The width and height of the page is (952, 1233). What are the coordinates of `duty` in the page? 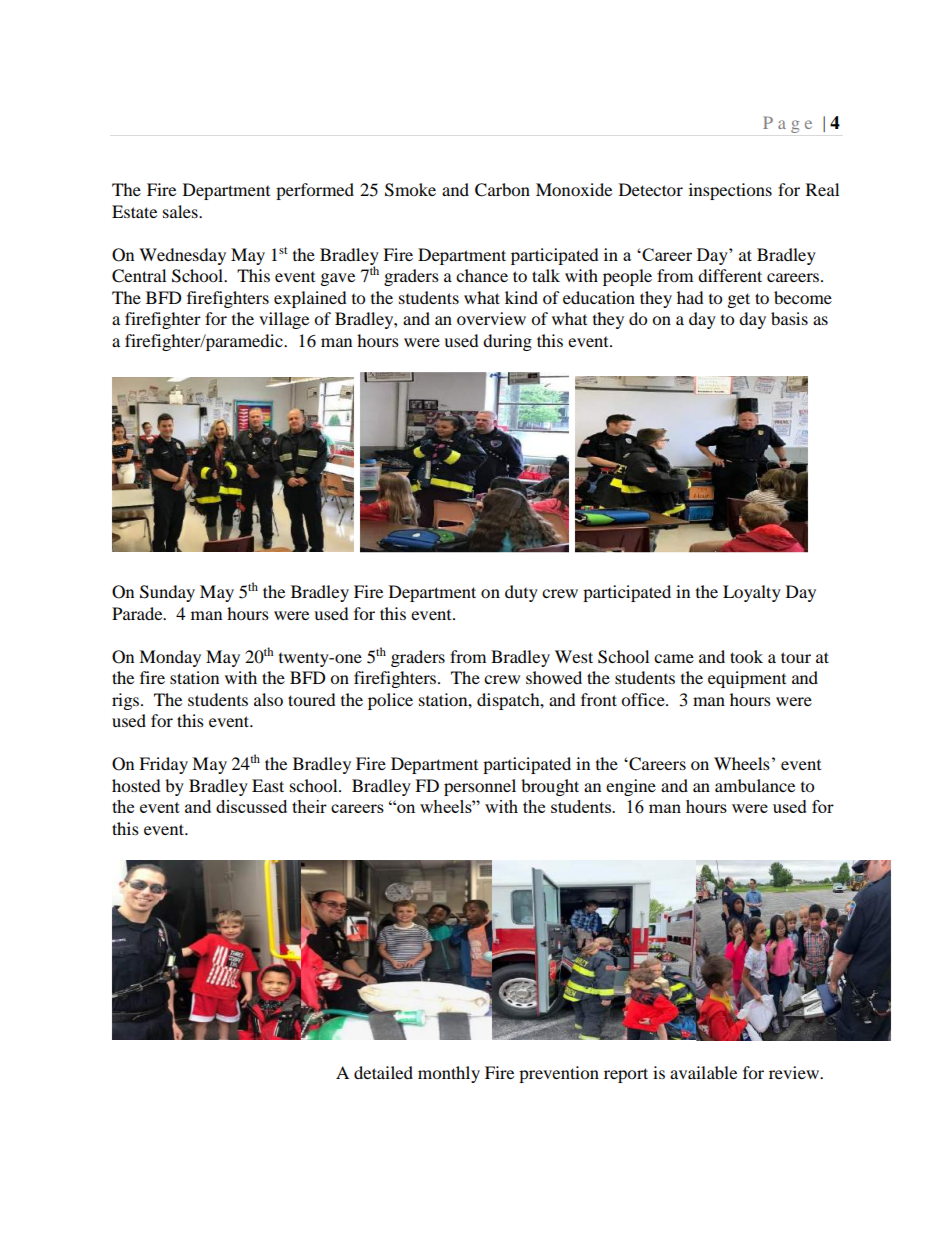 It's located at (521, 593).
